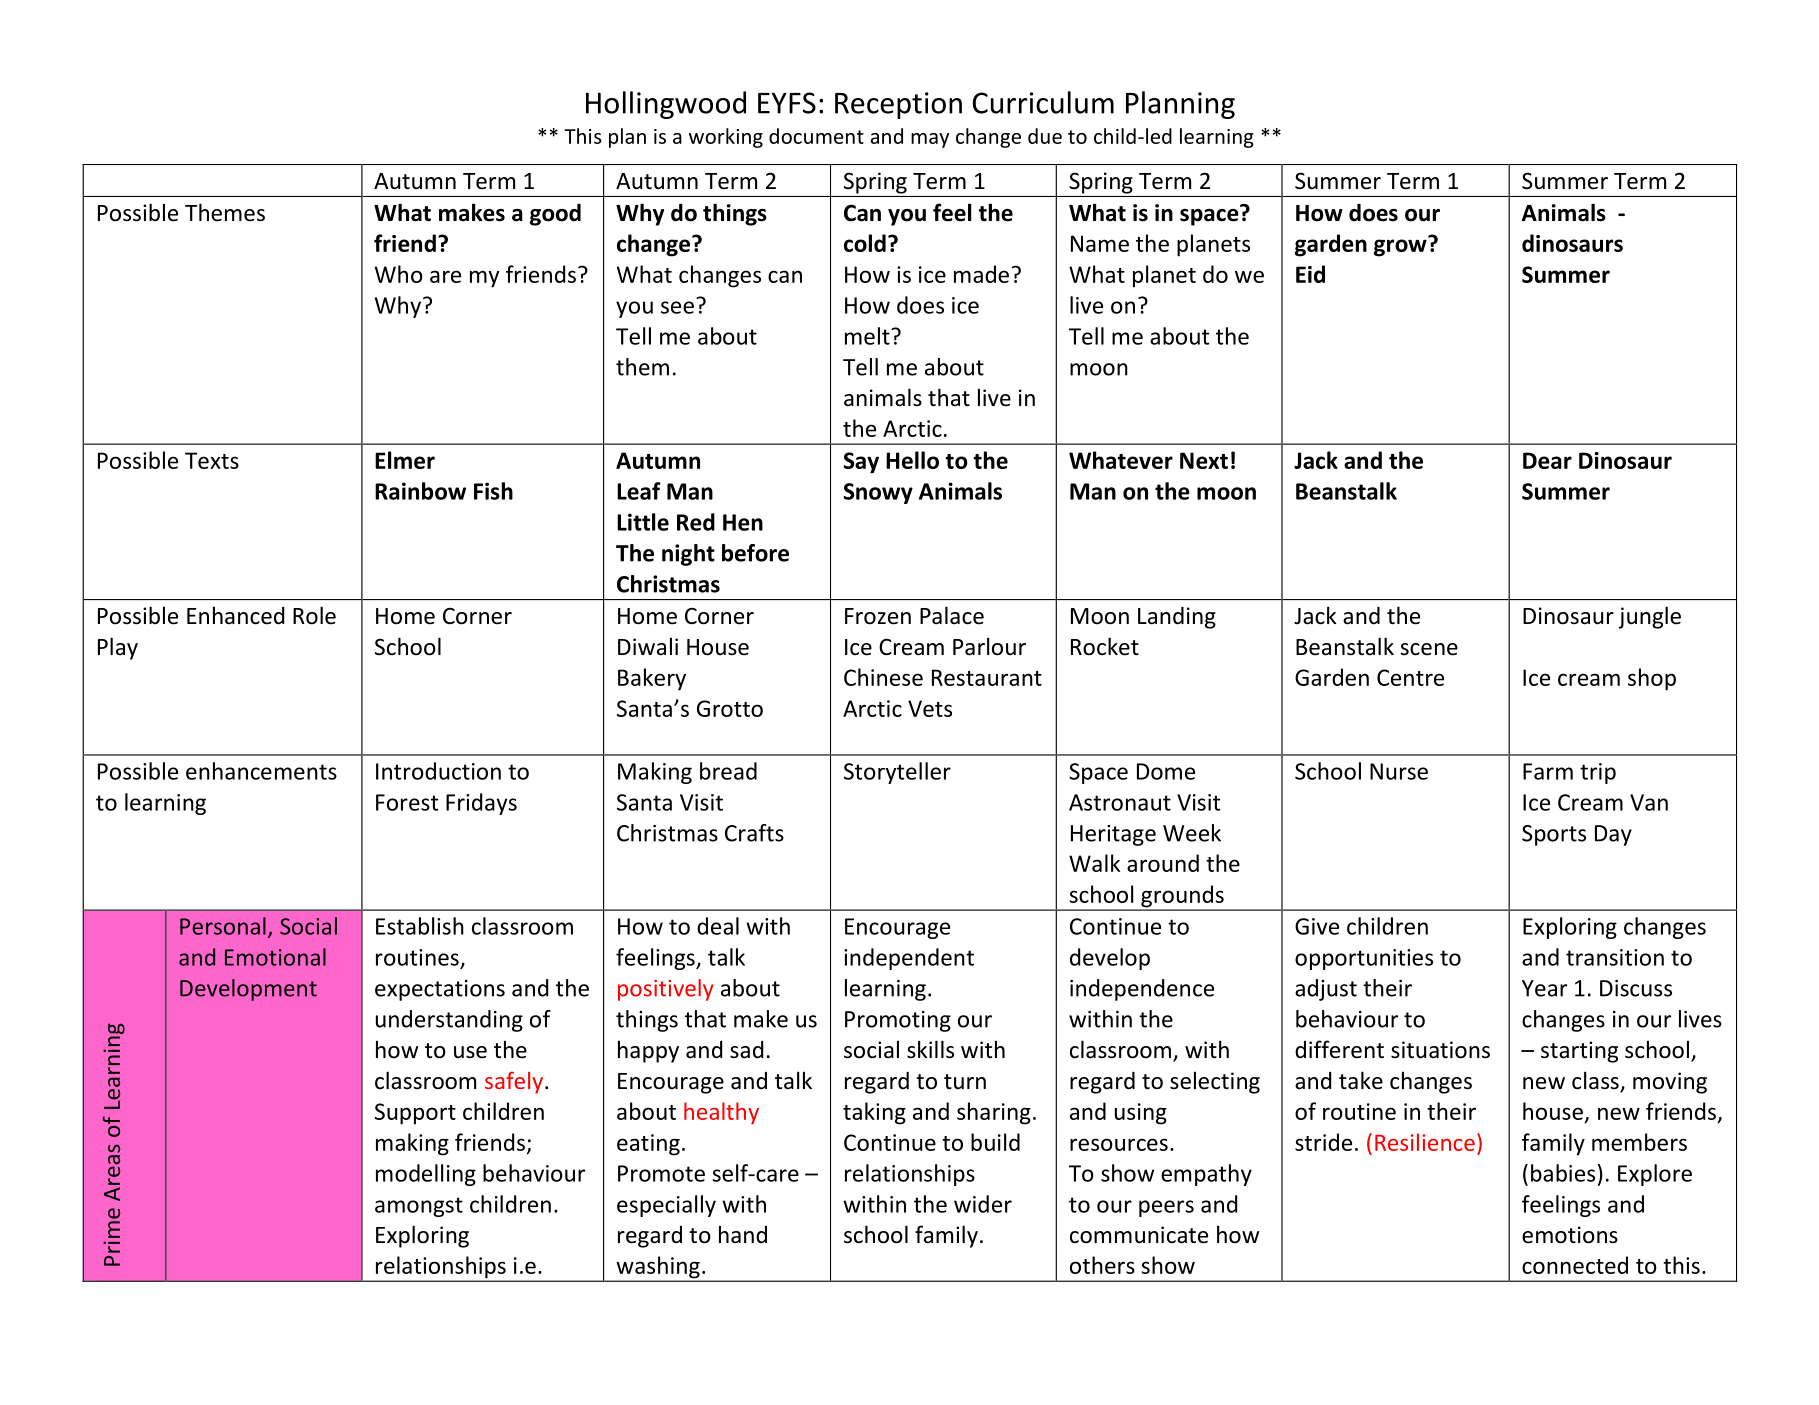 This screenshot has height=1405, width=1819. Describe the element at coordinates (555, 215) in the screenshot. I see `good` at that location.
